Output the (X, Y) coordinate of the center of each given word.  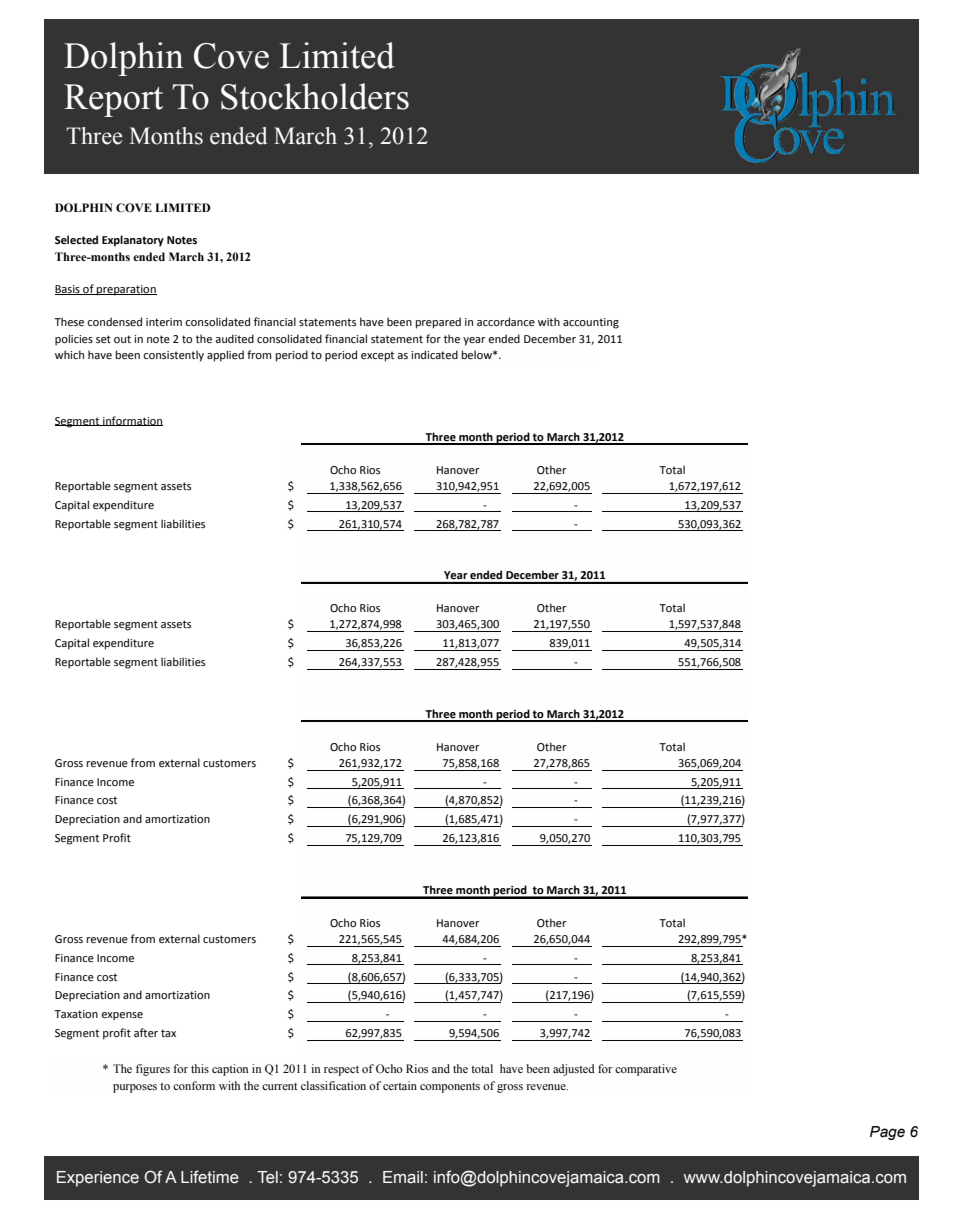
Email (403, 1177)
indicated (434, 354)
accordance (506, 321)
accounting (591, 323)
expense (122, 1016)
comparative (646, 1070)
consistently (173, 356)
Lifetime (210, 1177)
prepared (438, 323)
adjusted (574, 1070)
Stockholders (315, 96)
